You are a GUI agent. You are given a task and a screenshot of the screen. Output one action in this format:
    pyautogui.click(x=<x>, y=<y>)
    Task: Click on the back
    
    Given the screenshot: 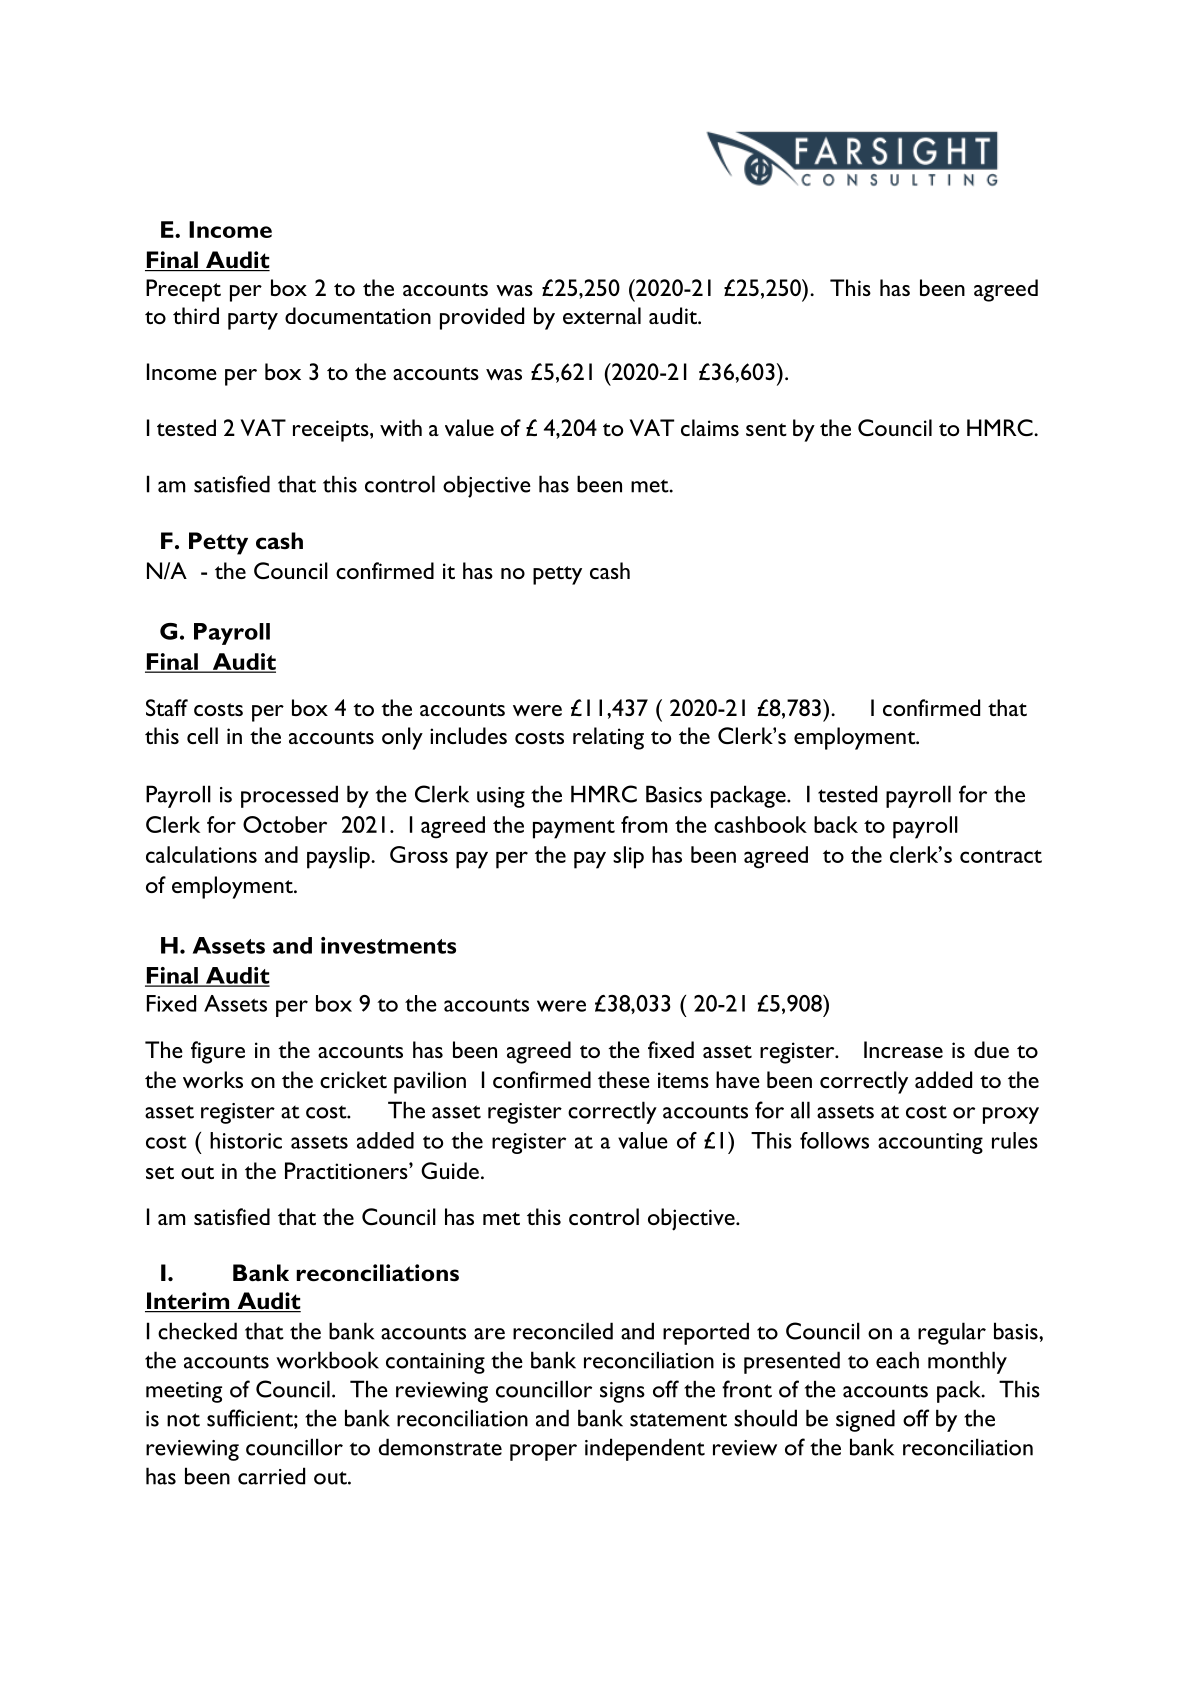 What is the action you would take?
    pyautogui.click(x=836, y=824)
